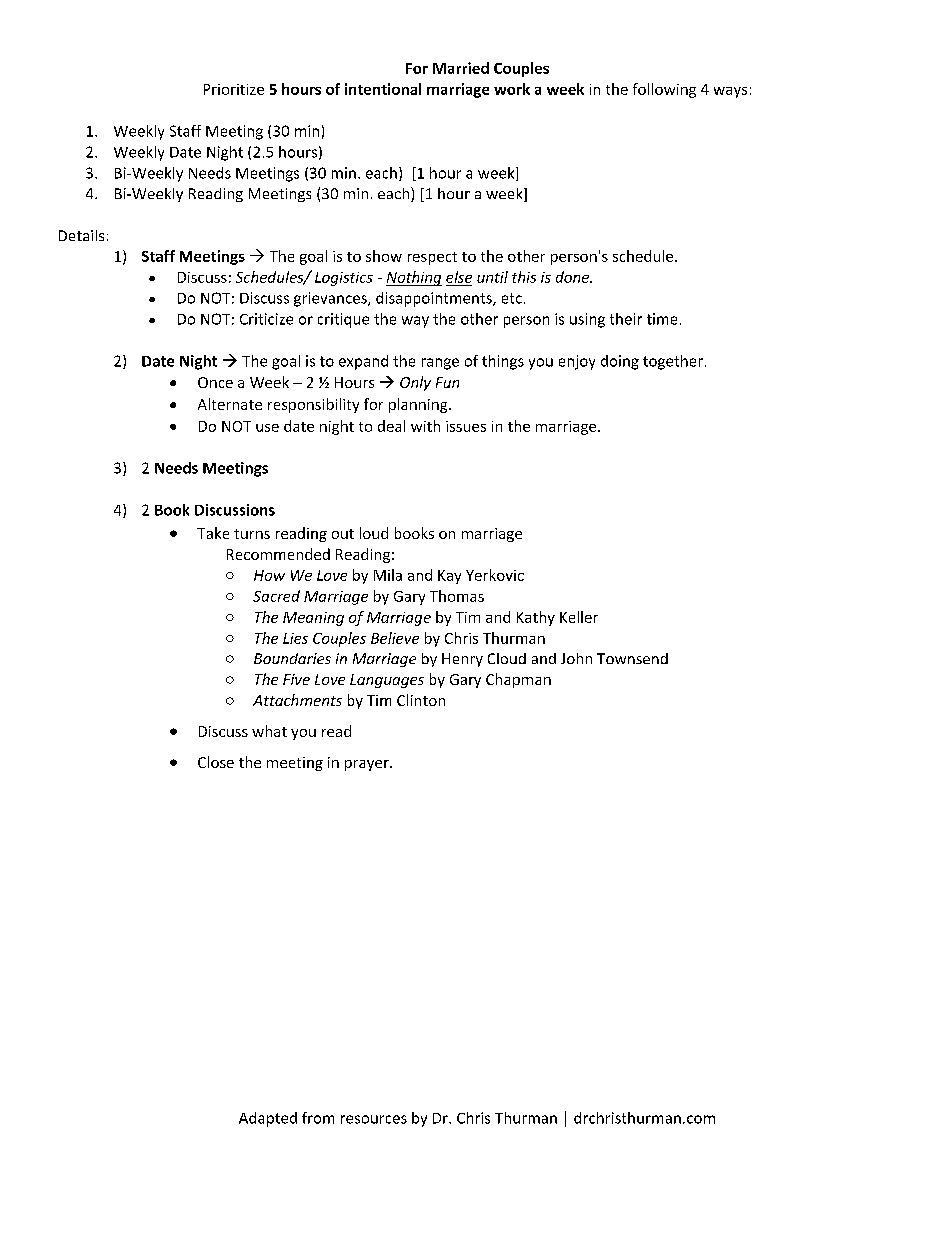  What do you see at coordinates (213, 533) in the screenshot?
I see `Take` at bounding box center [213, 533].
